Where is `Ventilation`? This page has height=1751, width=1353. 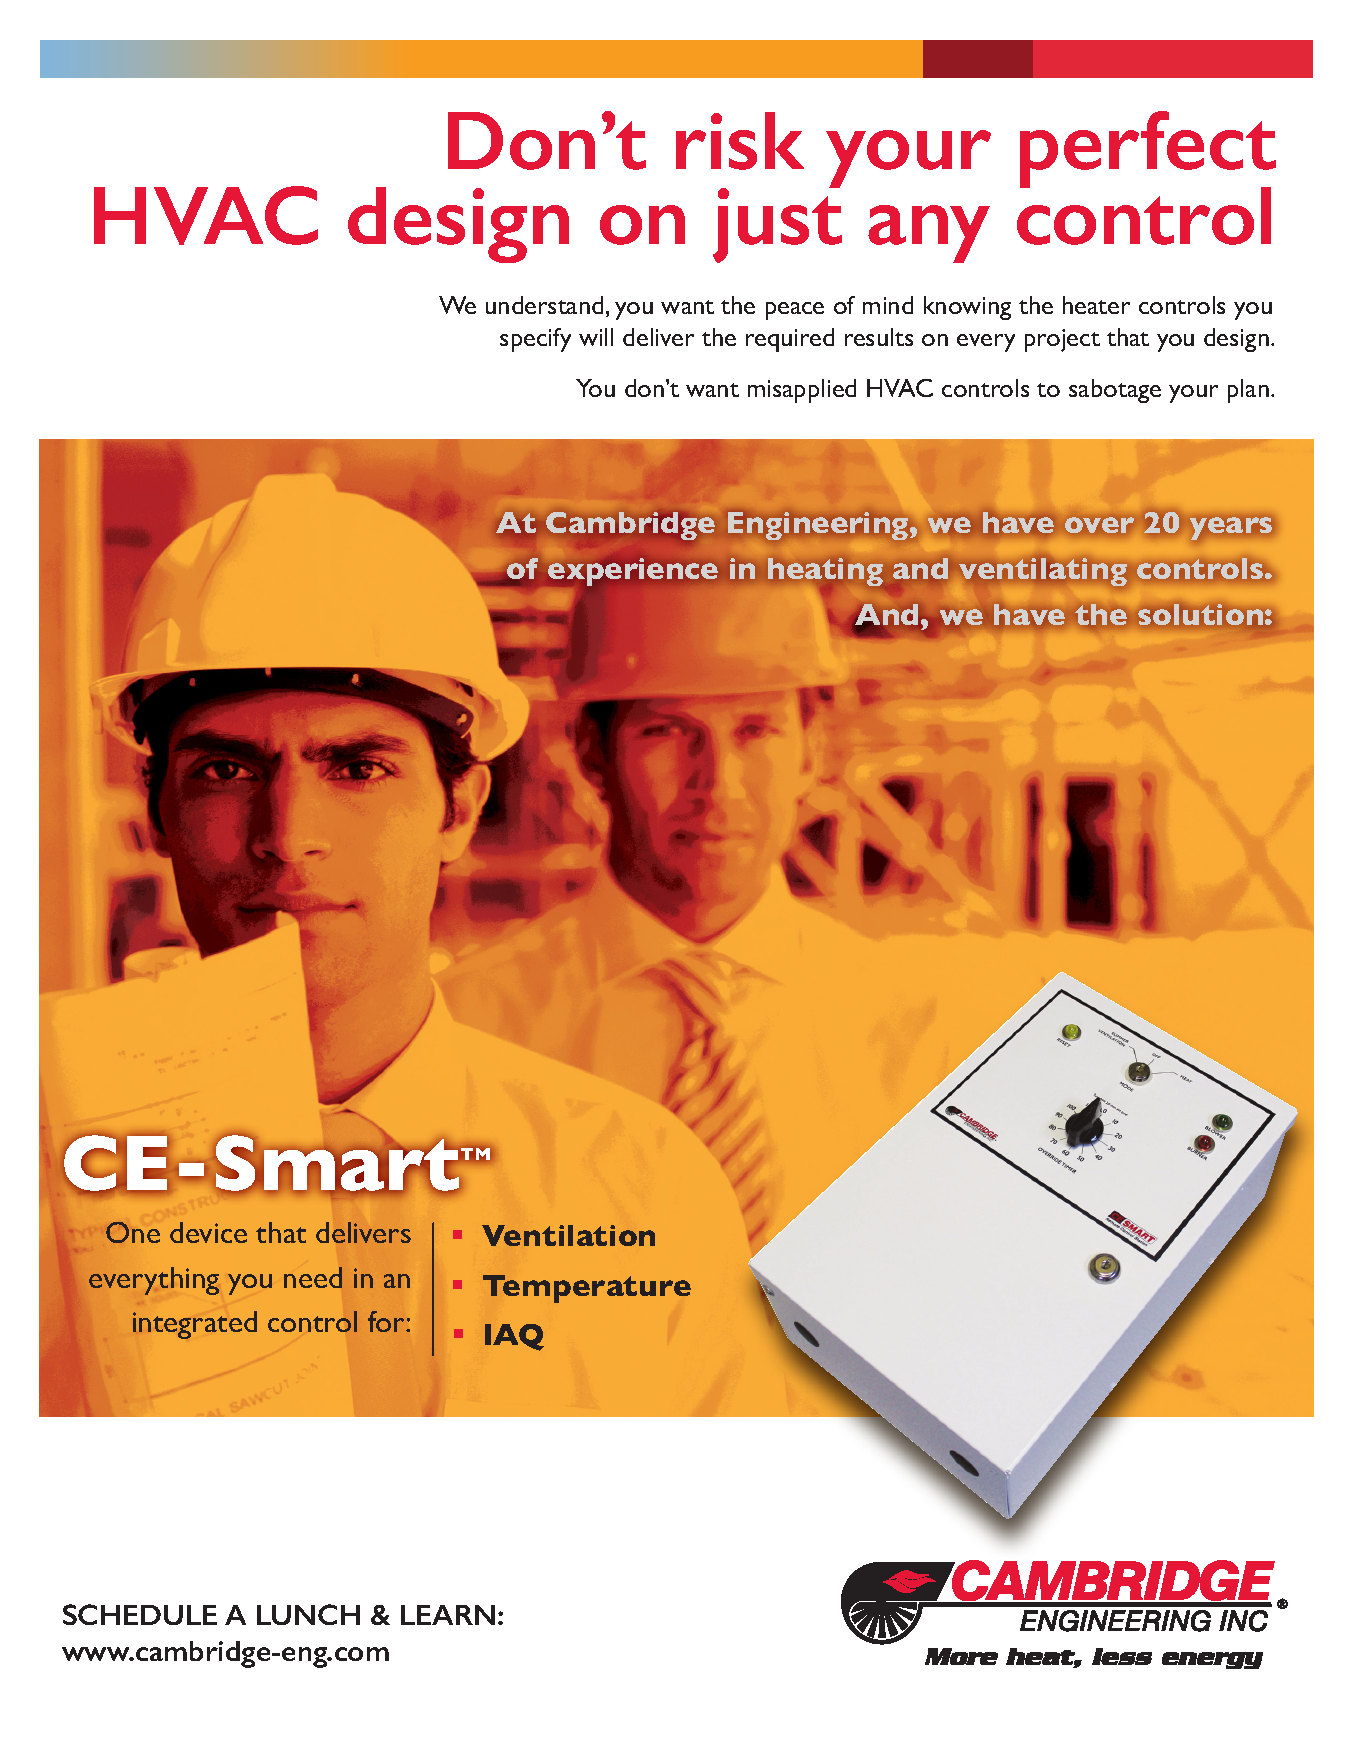
Ventilation is located at coordinates (568, 1235).
